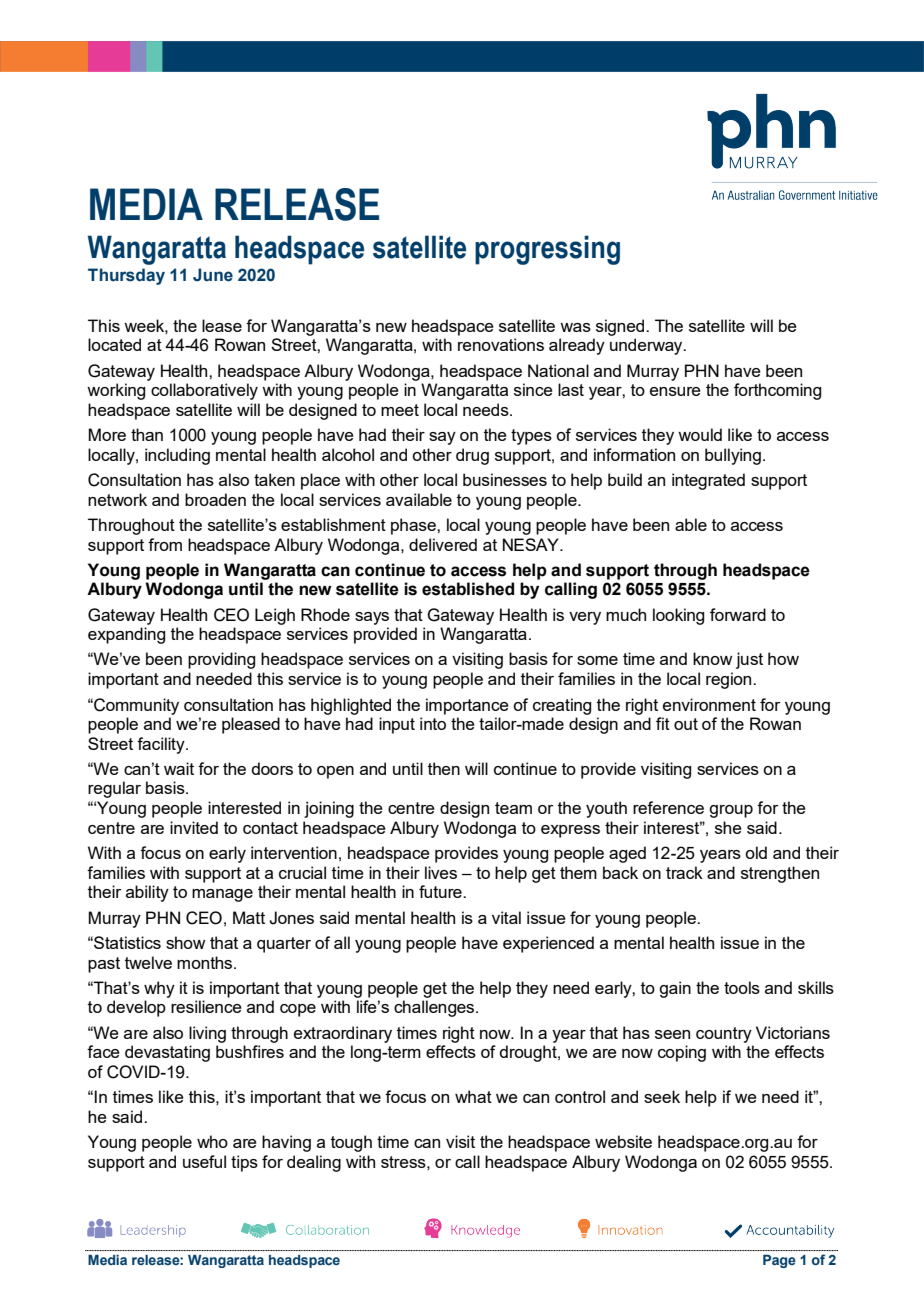  Describe the element at coordinates (468, 589) in the screenshot. I see `established` at that location.
